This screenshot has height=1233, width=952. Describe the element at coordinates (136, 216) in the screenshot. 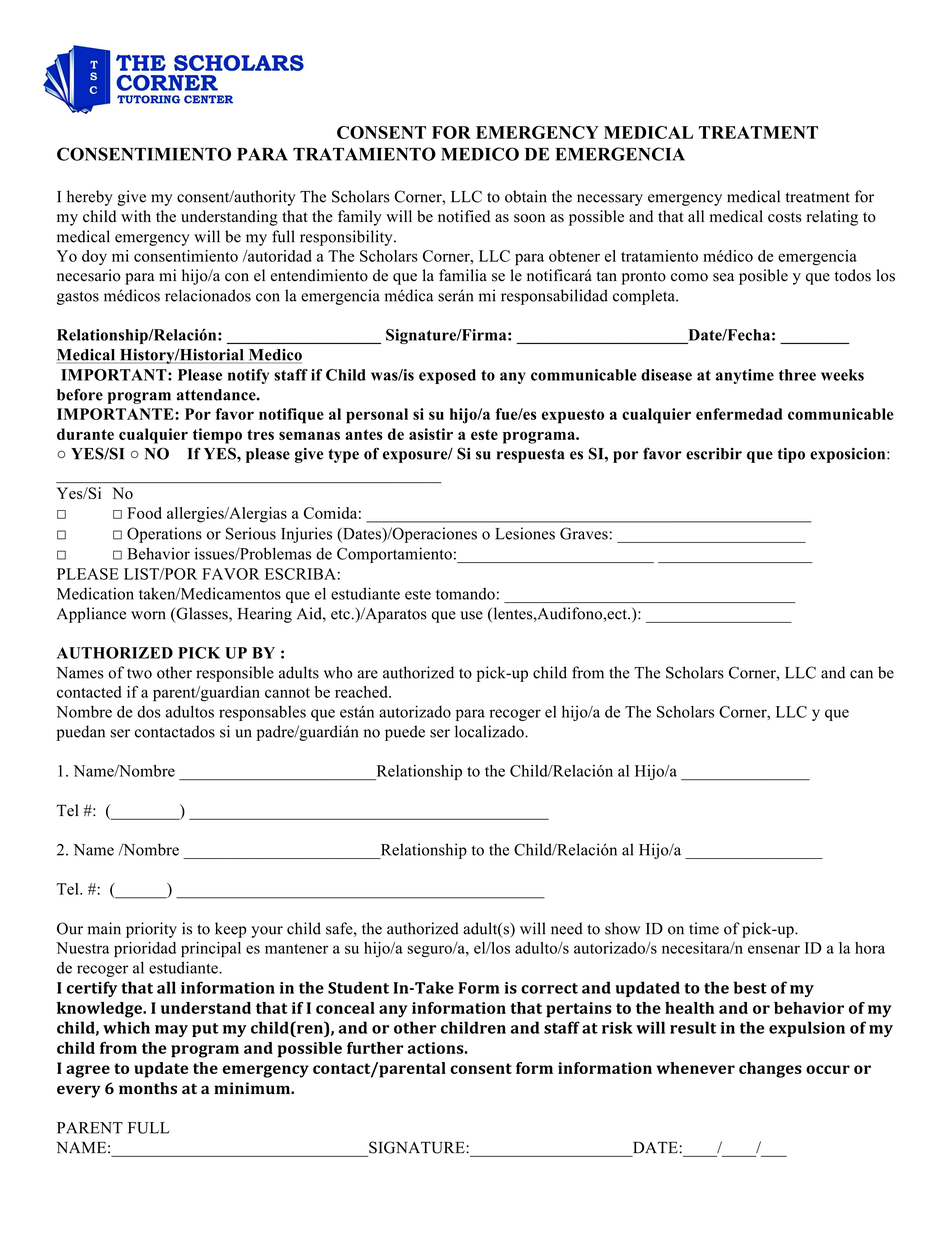

I see `with` at that location.
